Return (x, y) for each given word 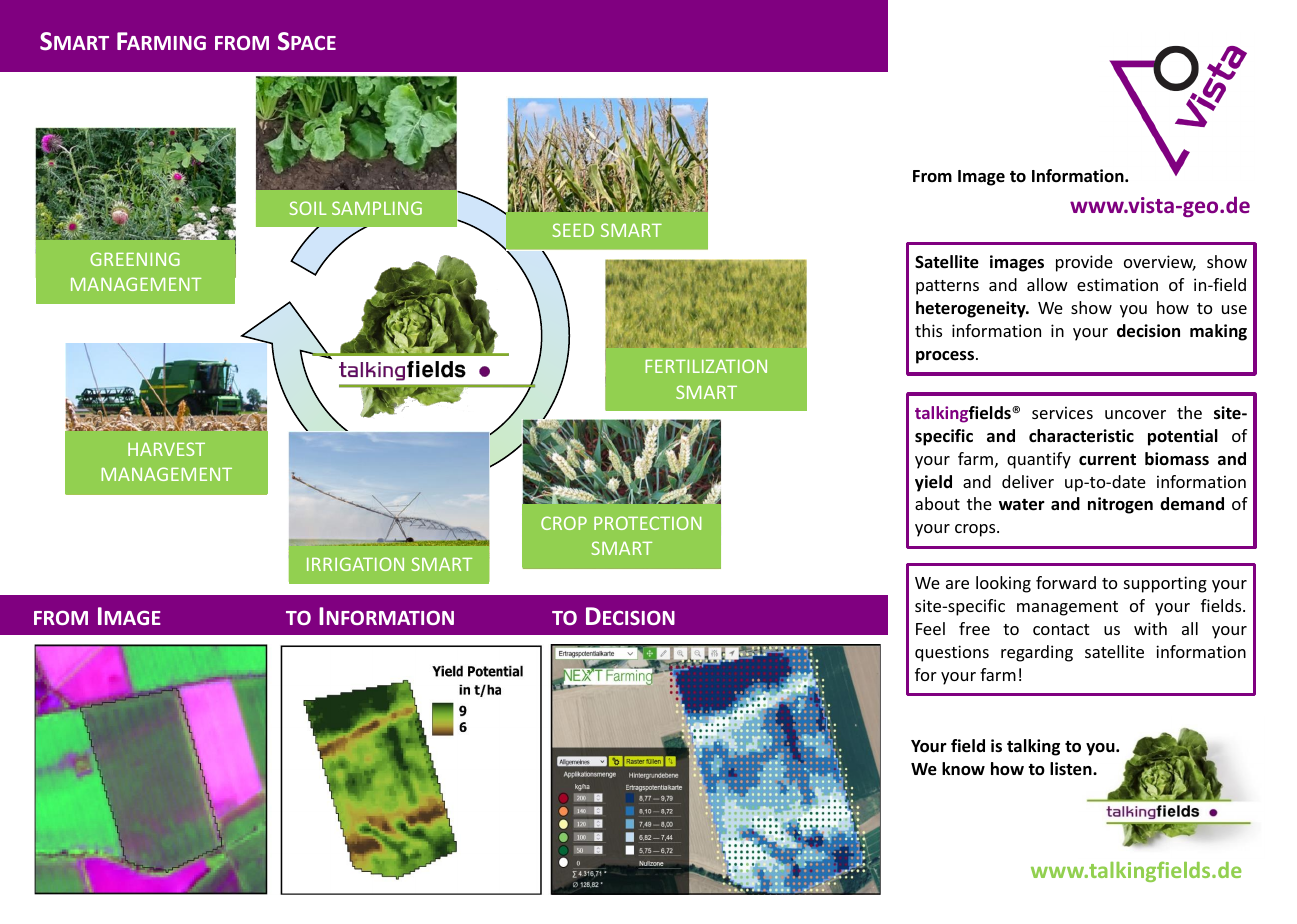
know (963, 769)
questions (952, 653)
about (937, 503)
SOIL (307, 208)
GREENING (135, 259)
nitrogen (1120, 505)
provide (1084, 263)
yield (933, 483)
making (1218, 332)
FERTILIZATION (706, 366)
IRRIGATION (355, 564)
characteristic (1081, 436)
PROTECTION (647, 523)
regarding (1037, 653)
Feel (930, 628)
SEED (573, 230)
